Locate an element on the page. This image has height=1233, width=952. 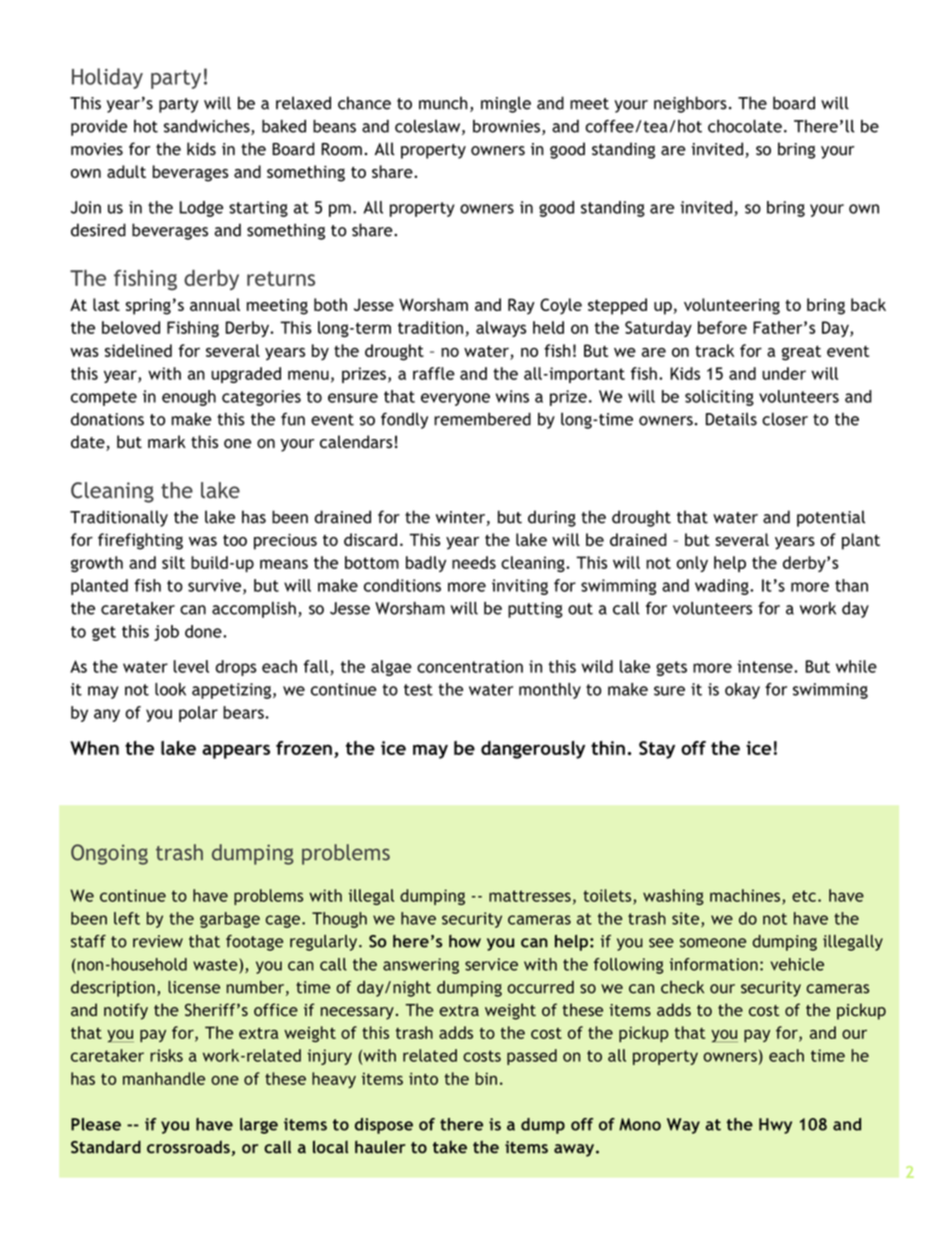
sandwiches is located at coordinates (208, 127).
